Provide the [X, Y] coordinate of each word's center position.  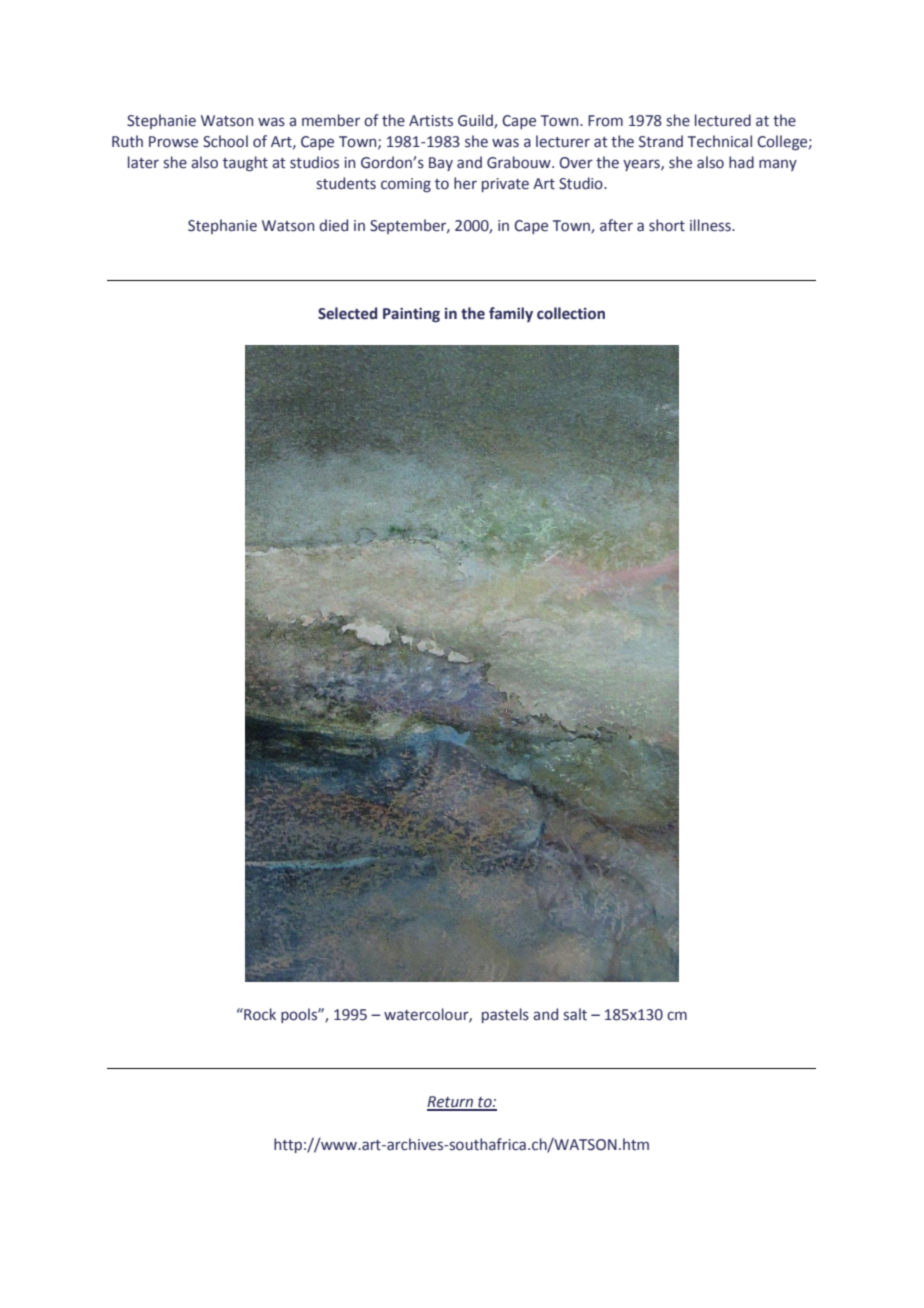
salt [575, 1014]
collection [571, 313]
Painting [411, 315]
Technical [720, 141]
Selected [347, 313]
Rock [259, 1014]
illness [711, 225]
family [511, 314]
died [333, 225]
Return [451, 1103]
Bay [441, 164]
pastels [505, 1015]
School [225, 141]
